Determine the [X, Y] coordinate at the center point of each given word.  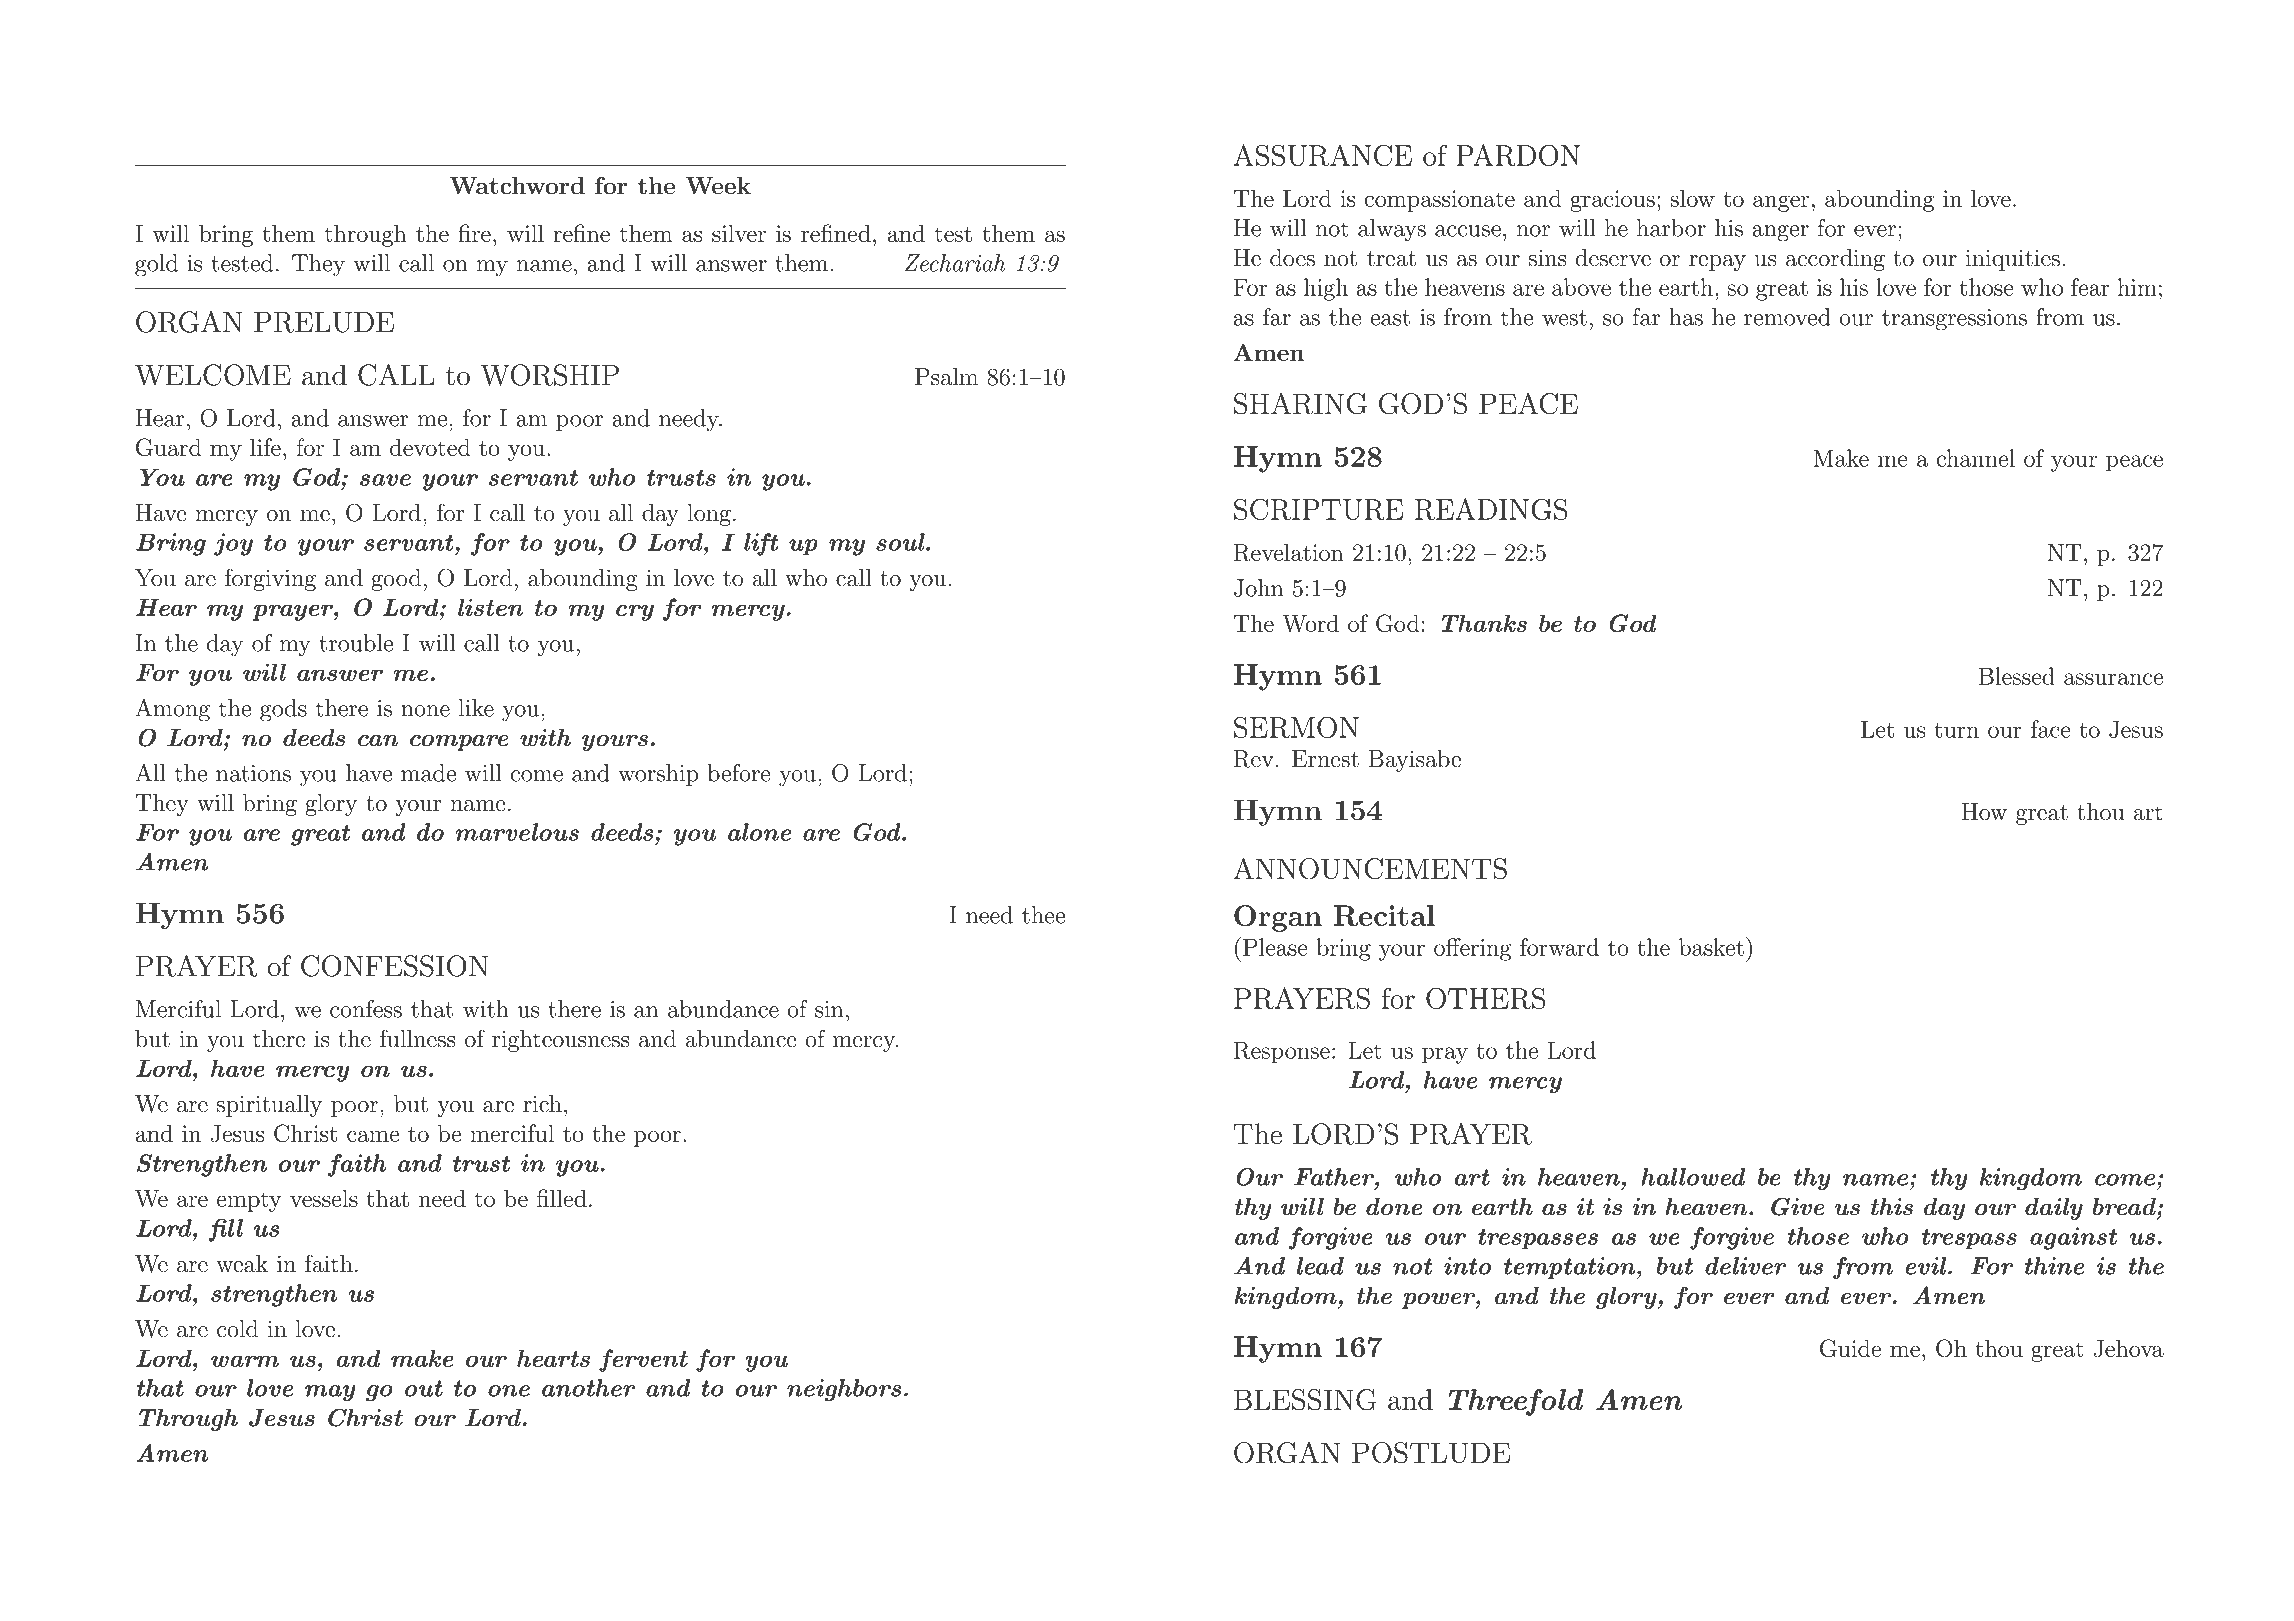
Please [1275, 947]
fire [475, 233]
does [1292, 258]
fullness [418, 1038]
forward [1559, 947]
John [1258, 588]
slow [1692, 198]
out [424, 1388]
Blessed [2017, 676]
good [396, 580]
